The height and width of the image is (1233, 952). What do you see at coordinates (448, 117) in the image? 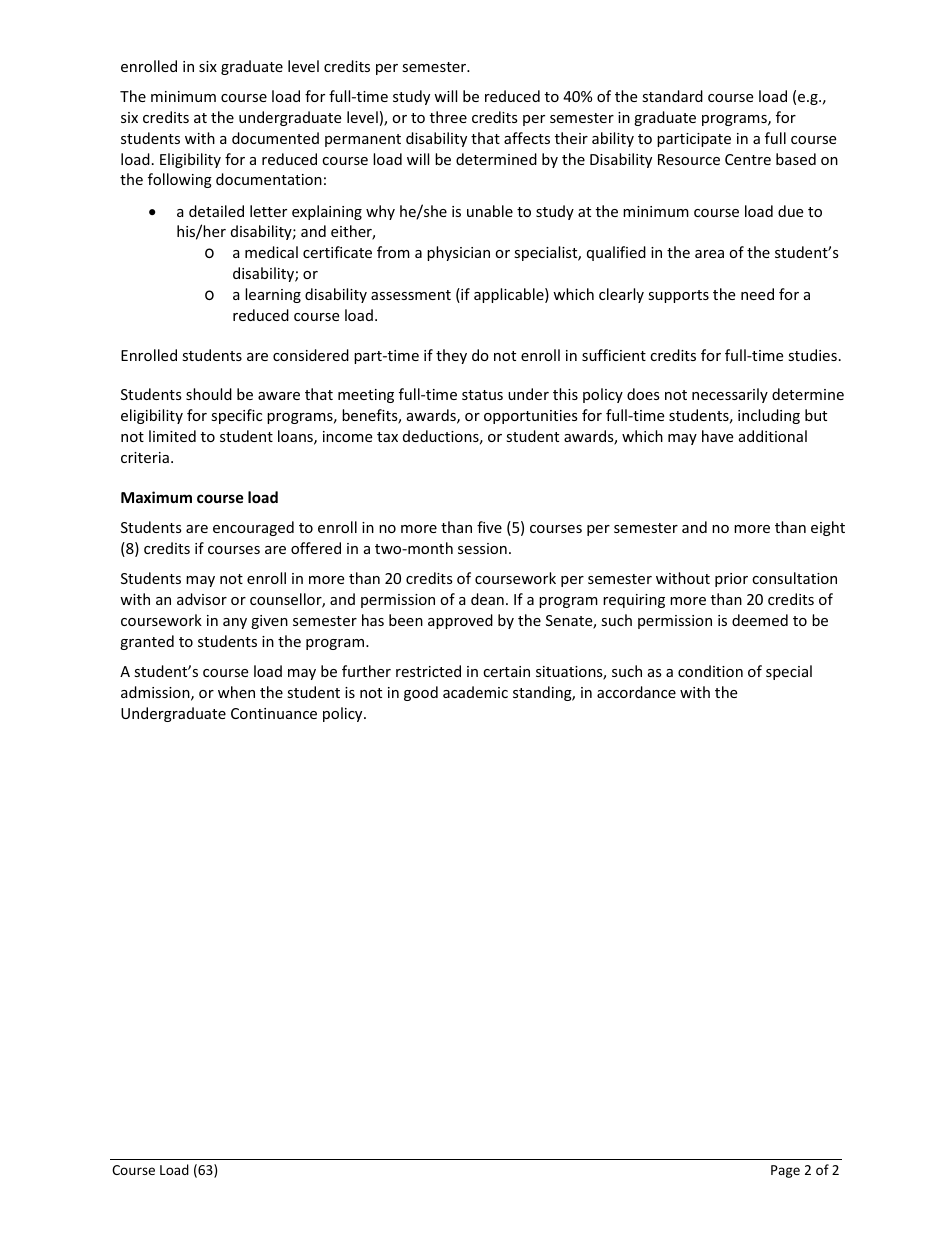
I see `three` at bounding box center [448, 117].
